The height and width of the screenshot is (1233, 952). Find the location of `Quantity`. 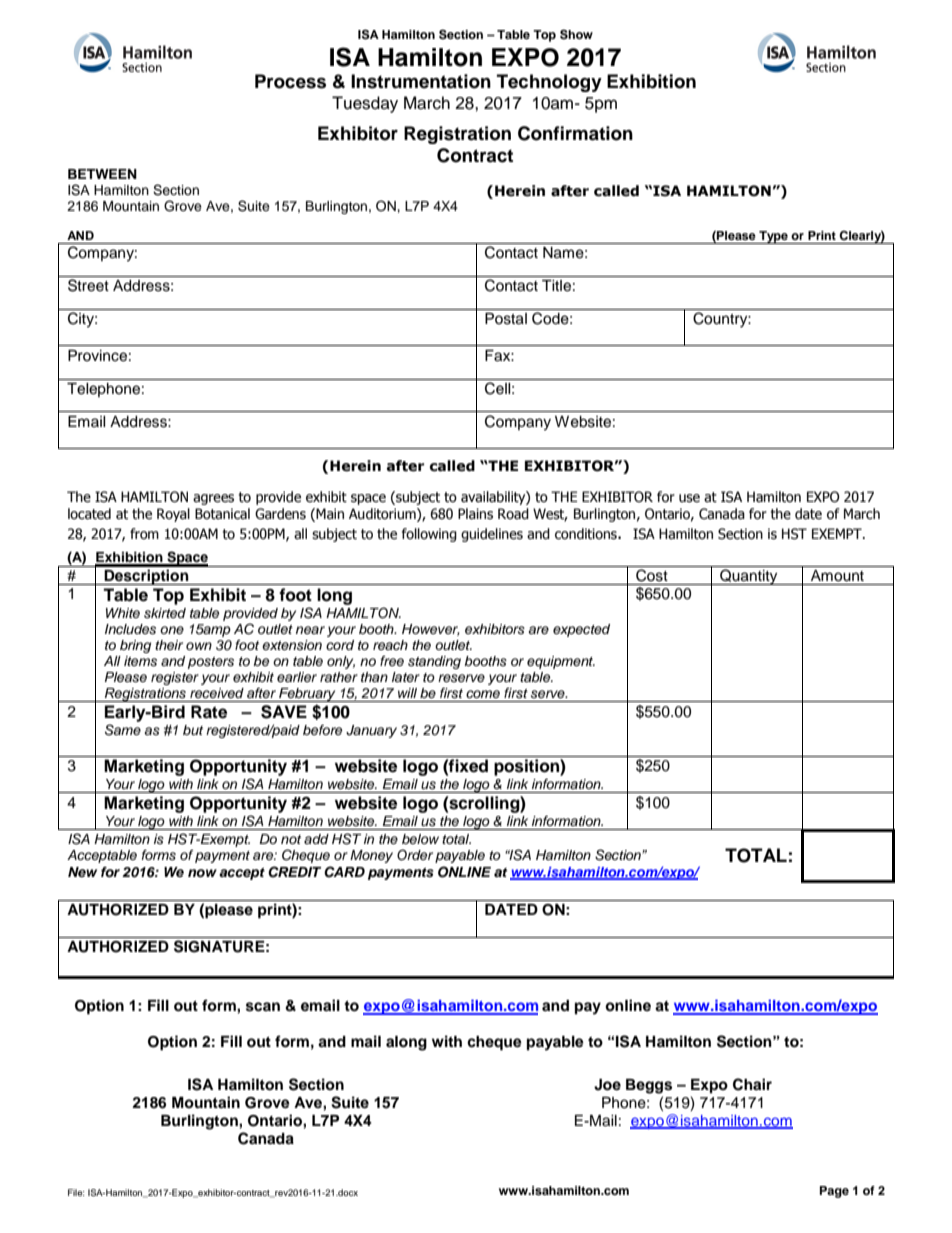

Quantity is located at coordinates (749, 577).
